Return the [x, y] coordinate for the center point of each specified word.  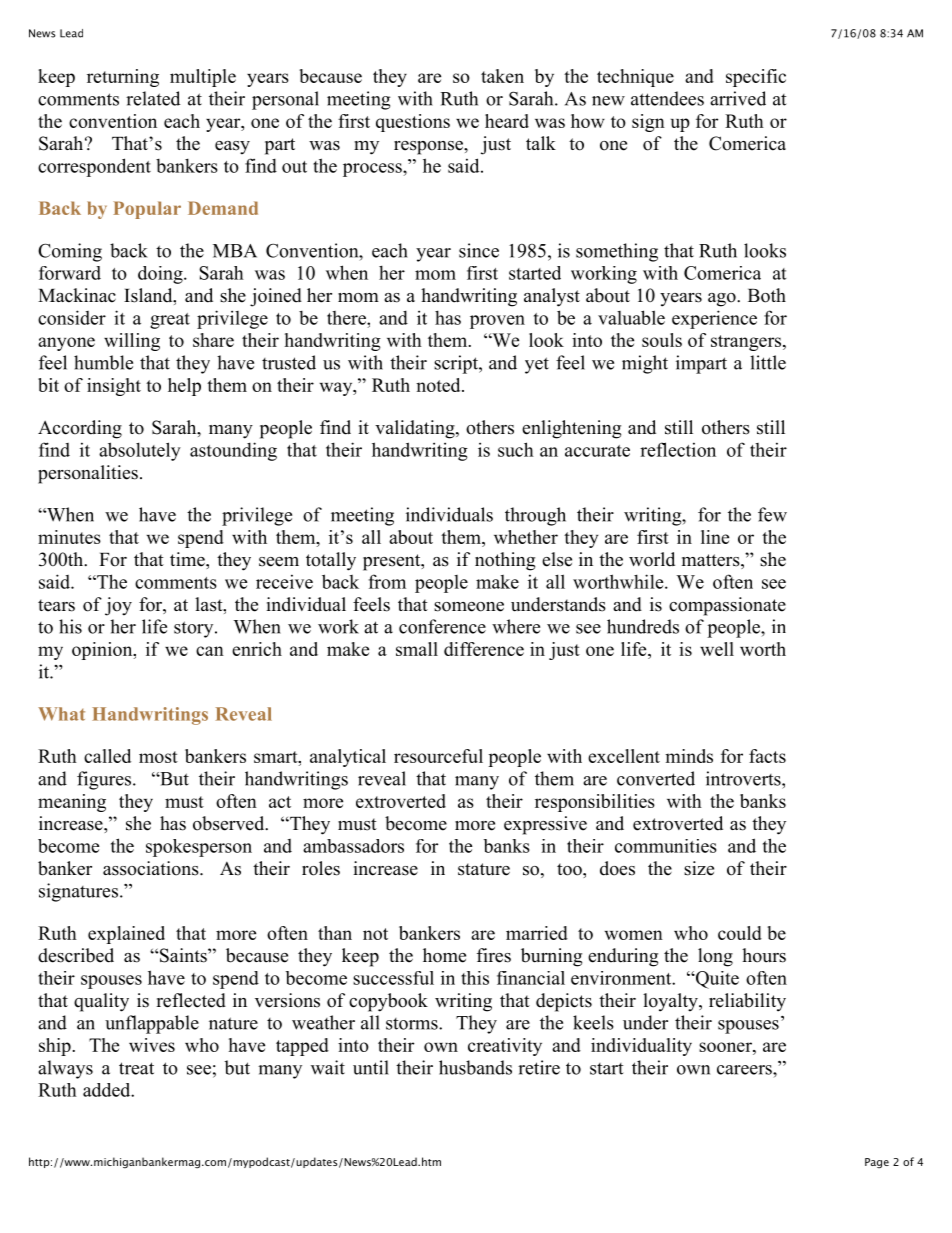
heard [507, 121]
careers [745, 1070]
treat [136, 1068]
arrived [738, 98]
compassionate [727, 606]
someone [469, 607]
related [153, 98]
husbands [475, 1067]
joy [118, 606]
